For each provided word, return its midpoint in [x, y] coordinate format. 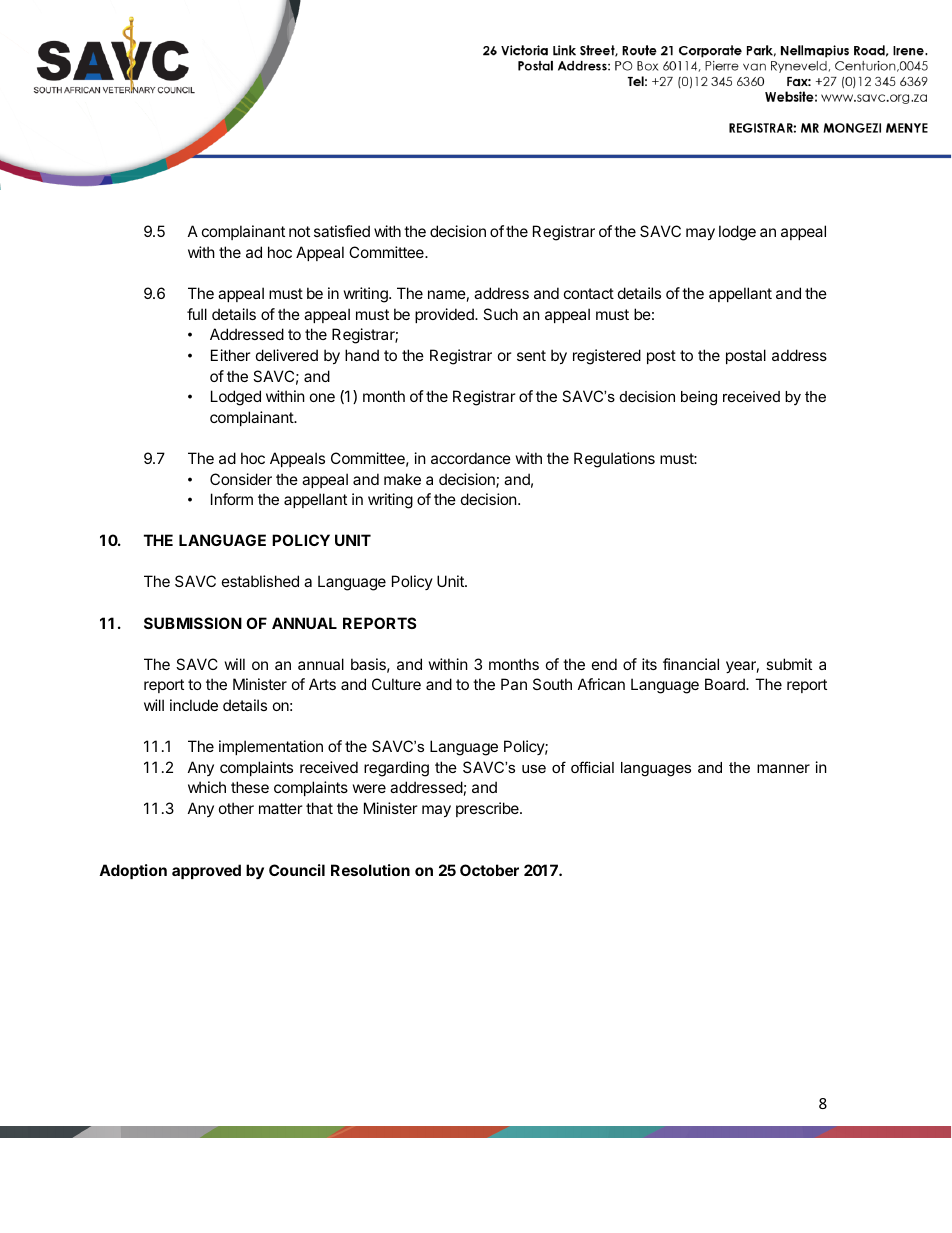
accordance [471, 458]
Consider [241, 479]
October [489, 870]
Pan [514, 684]
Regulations [614, 460]
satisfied [342, 231]
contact [589, 293]
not [299, 231]
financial [691, 664]
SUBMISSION [193, 623]
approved [206, 871]
